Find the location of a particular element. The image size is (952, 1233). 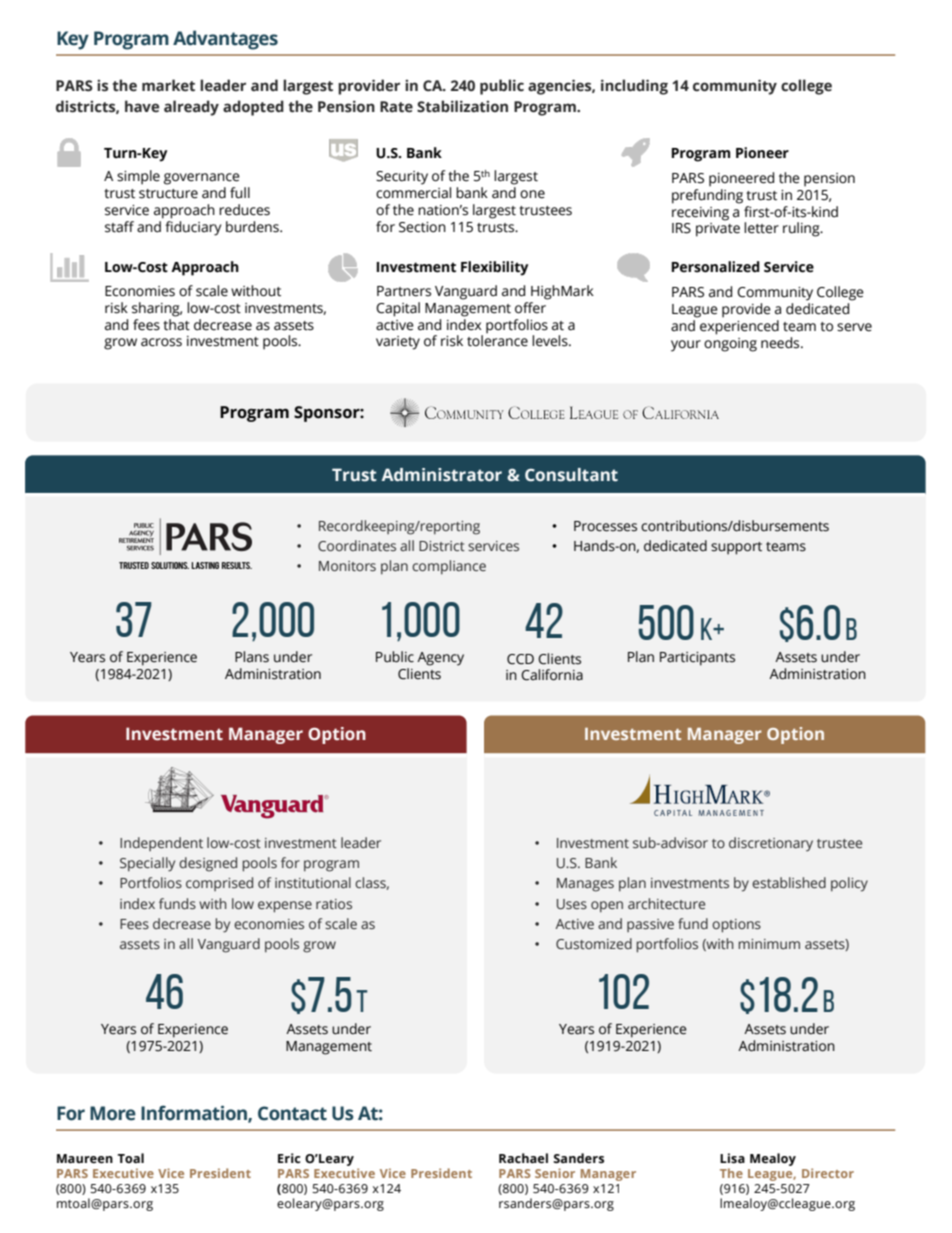

needs is located at coordinates (781, 343).
